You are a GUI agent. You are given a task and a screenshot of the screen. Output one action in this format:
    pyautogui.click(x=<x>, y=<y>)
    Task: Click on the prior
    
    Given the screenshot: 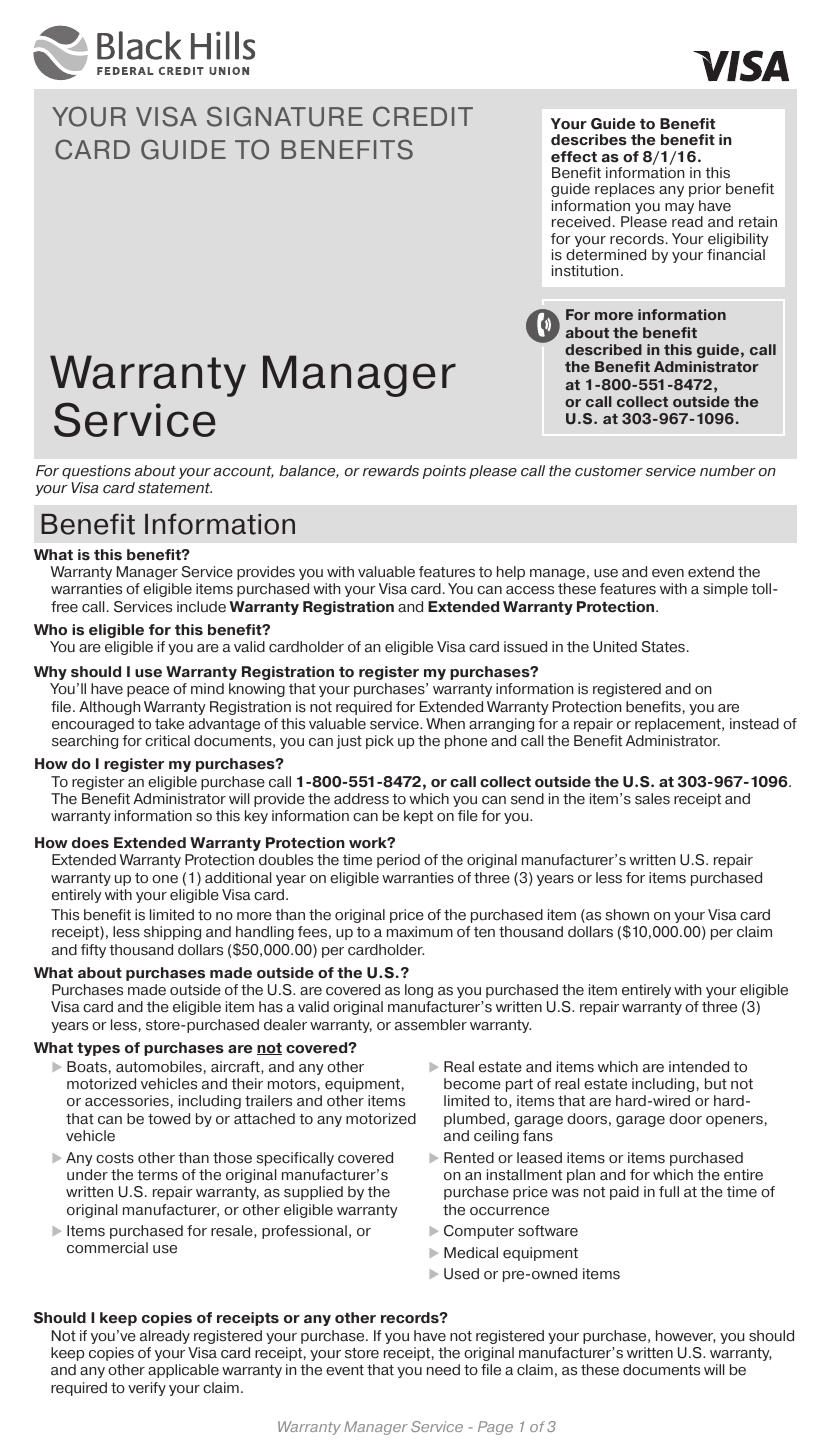 What is the action you would take?
    pyautogui.click(x=705, y=190)
